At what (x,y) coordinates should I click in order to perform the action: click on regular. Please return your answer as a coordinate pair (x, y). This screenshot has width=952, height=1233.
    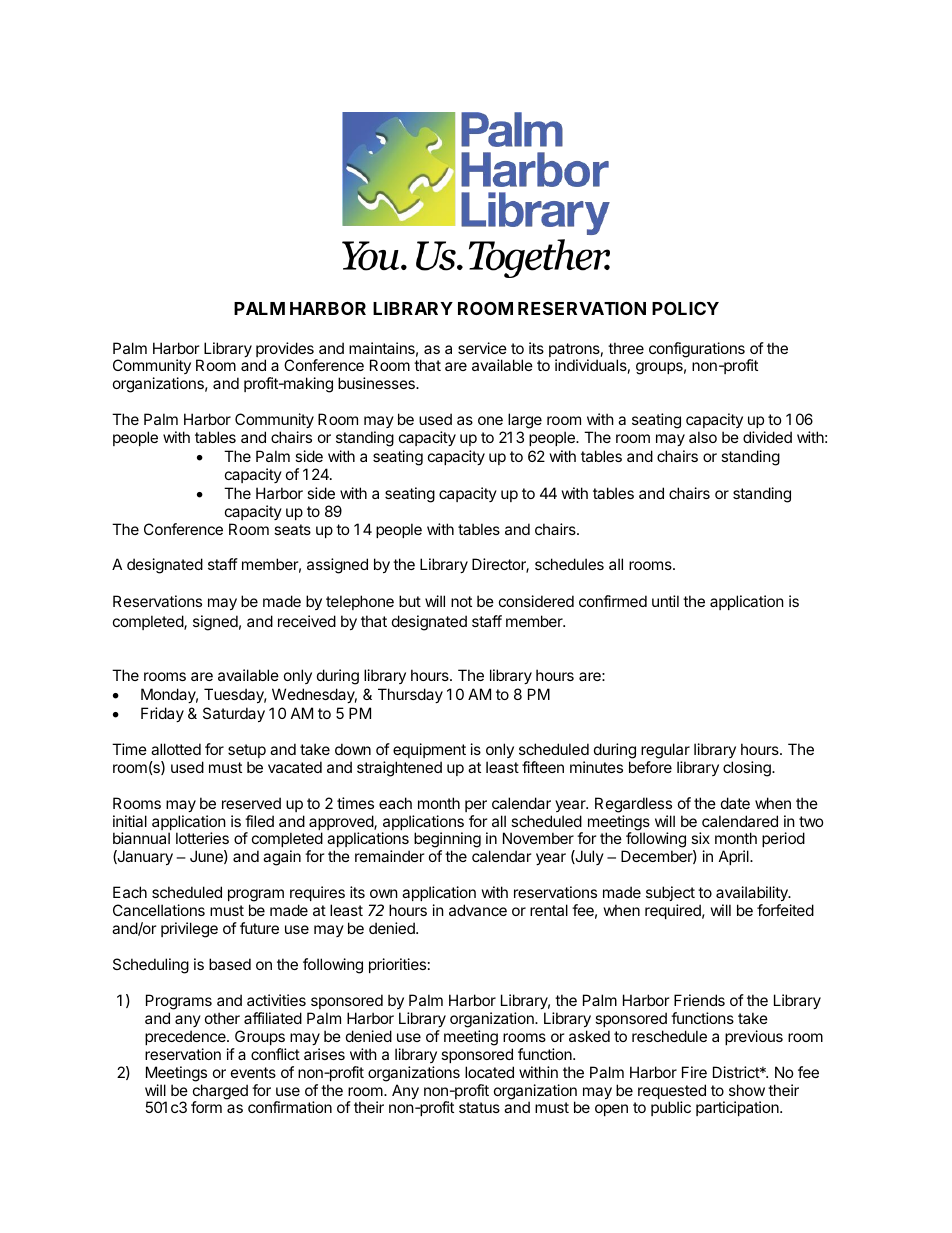
    Looking at the image, I should click on (665, 751).
